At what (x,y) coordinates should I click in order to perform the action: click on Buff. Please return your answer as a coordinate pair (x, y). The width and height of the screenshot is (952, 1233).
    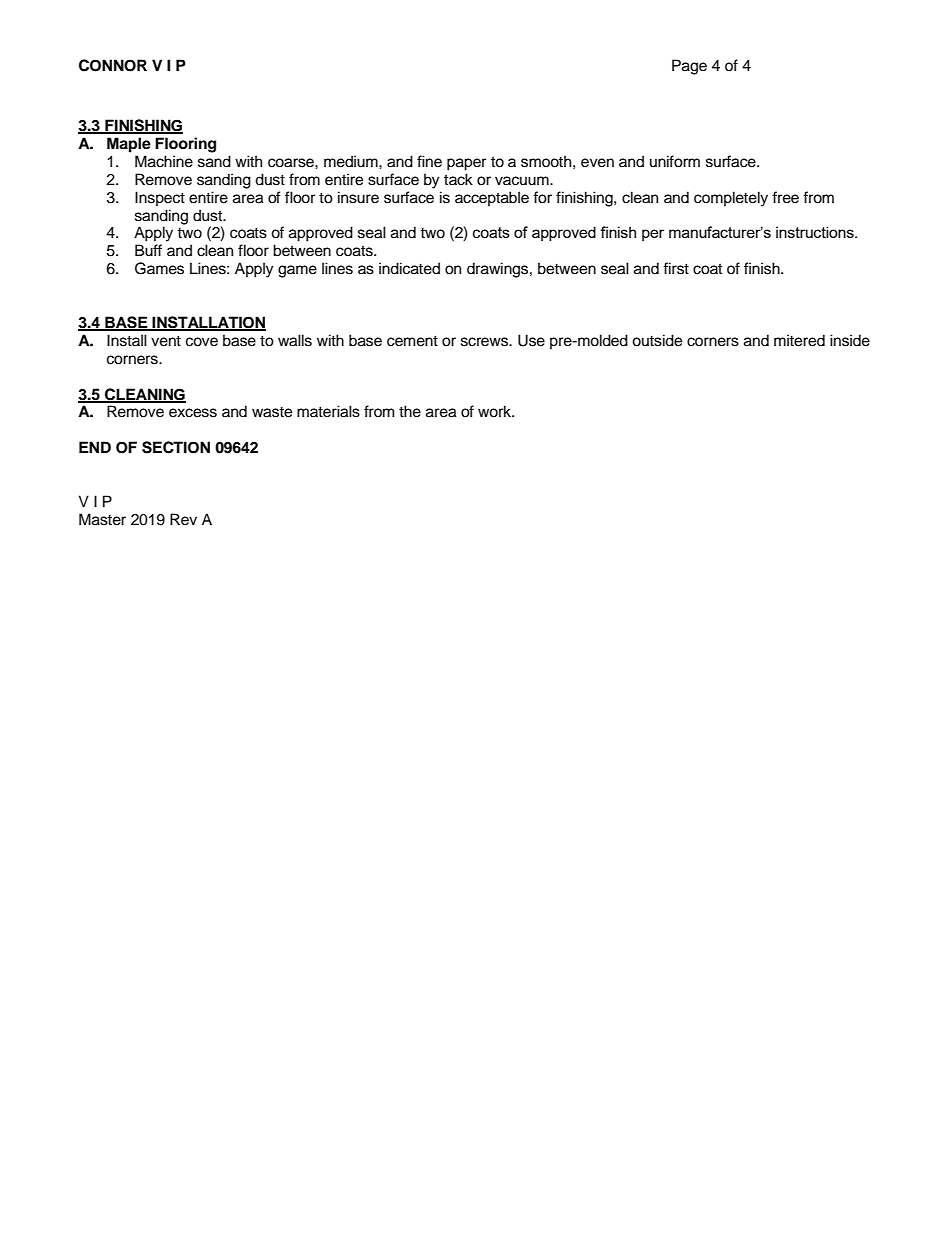
    Looking at the image, I should click on (148, 250).
